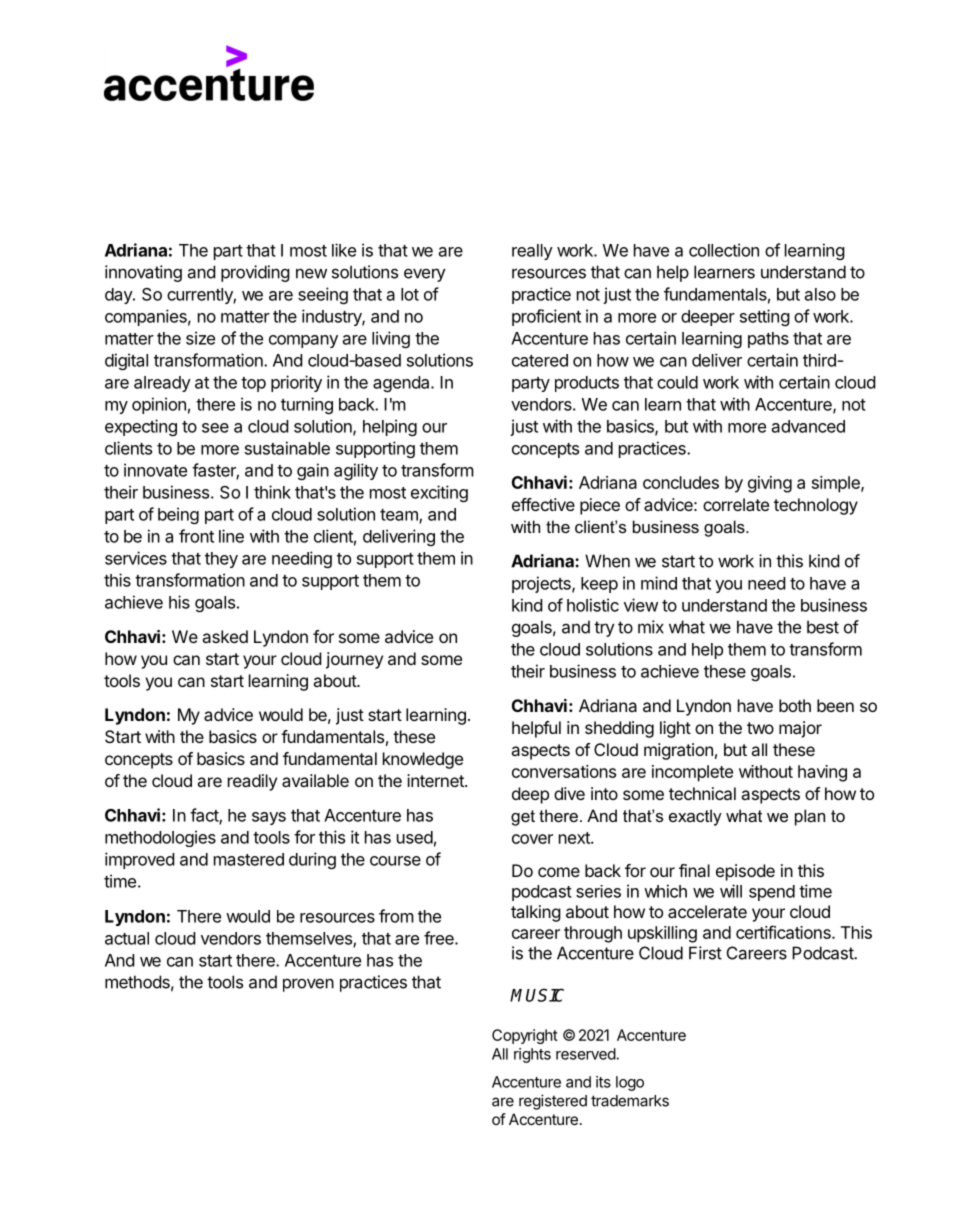 The width and height of the screenshot is (953, 1232). Describe the element at coordinates (532, 1055) in the screenshot. I see `rights` at that location.
